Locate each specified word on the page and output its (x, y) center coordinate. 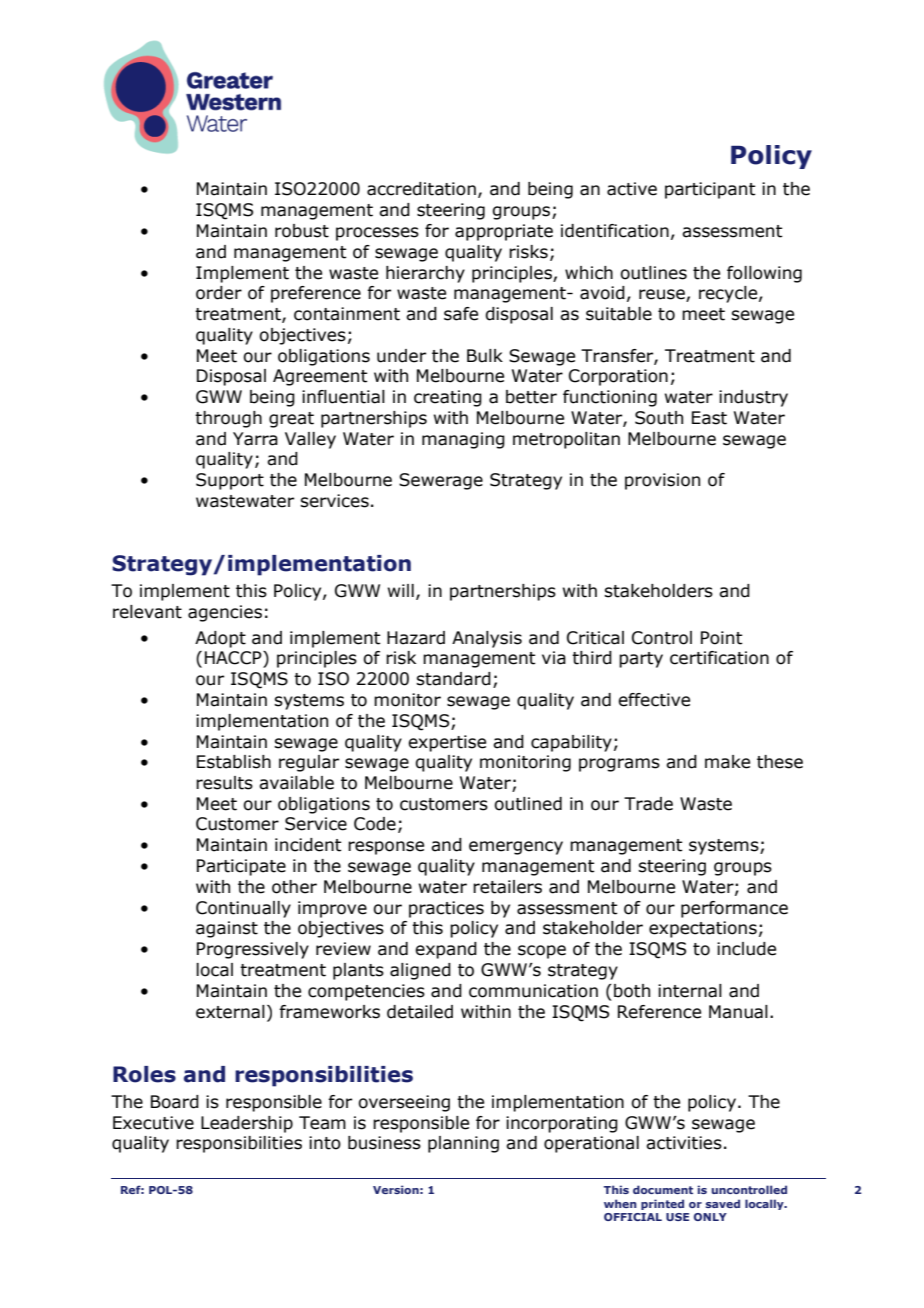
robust (302, 231)
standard (453, 679)
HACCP (234, 658)
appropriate (504, 232)
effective (654, 700)
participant (710, 190)
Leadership (247, 1124)
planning (463, 1144)
